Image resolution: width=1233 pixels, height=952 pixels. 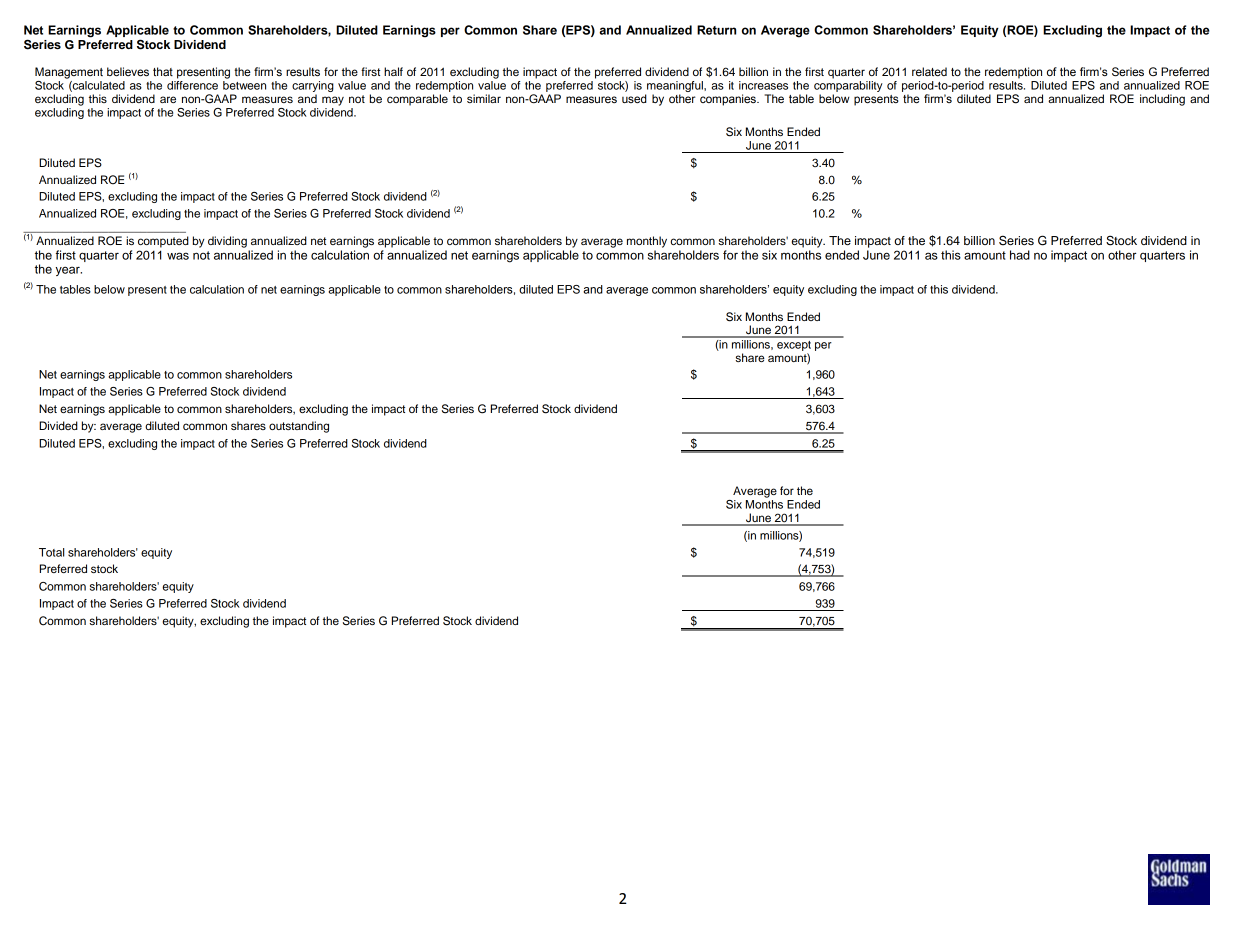 I want to click on dividing, so click(x=227, y=242).
